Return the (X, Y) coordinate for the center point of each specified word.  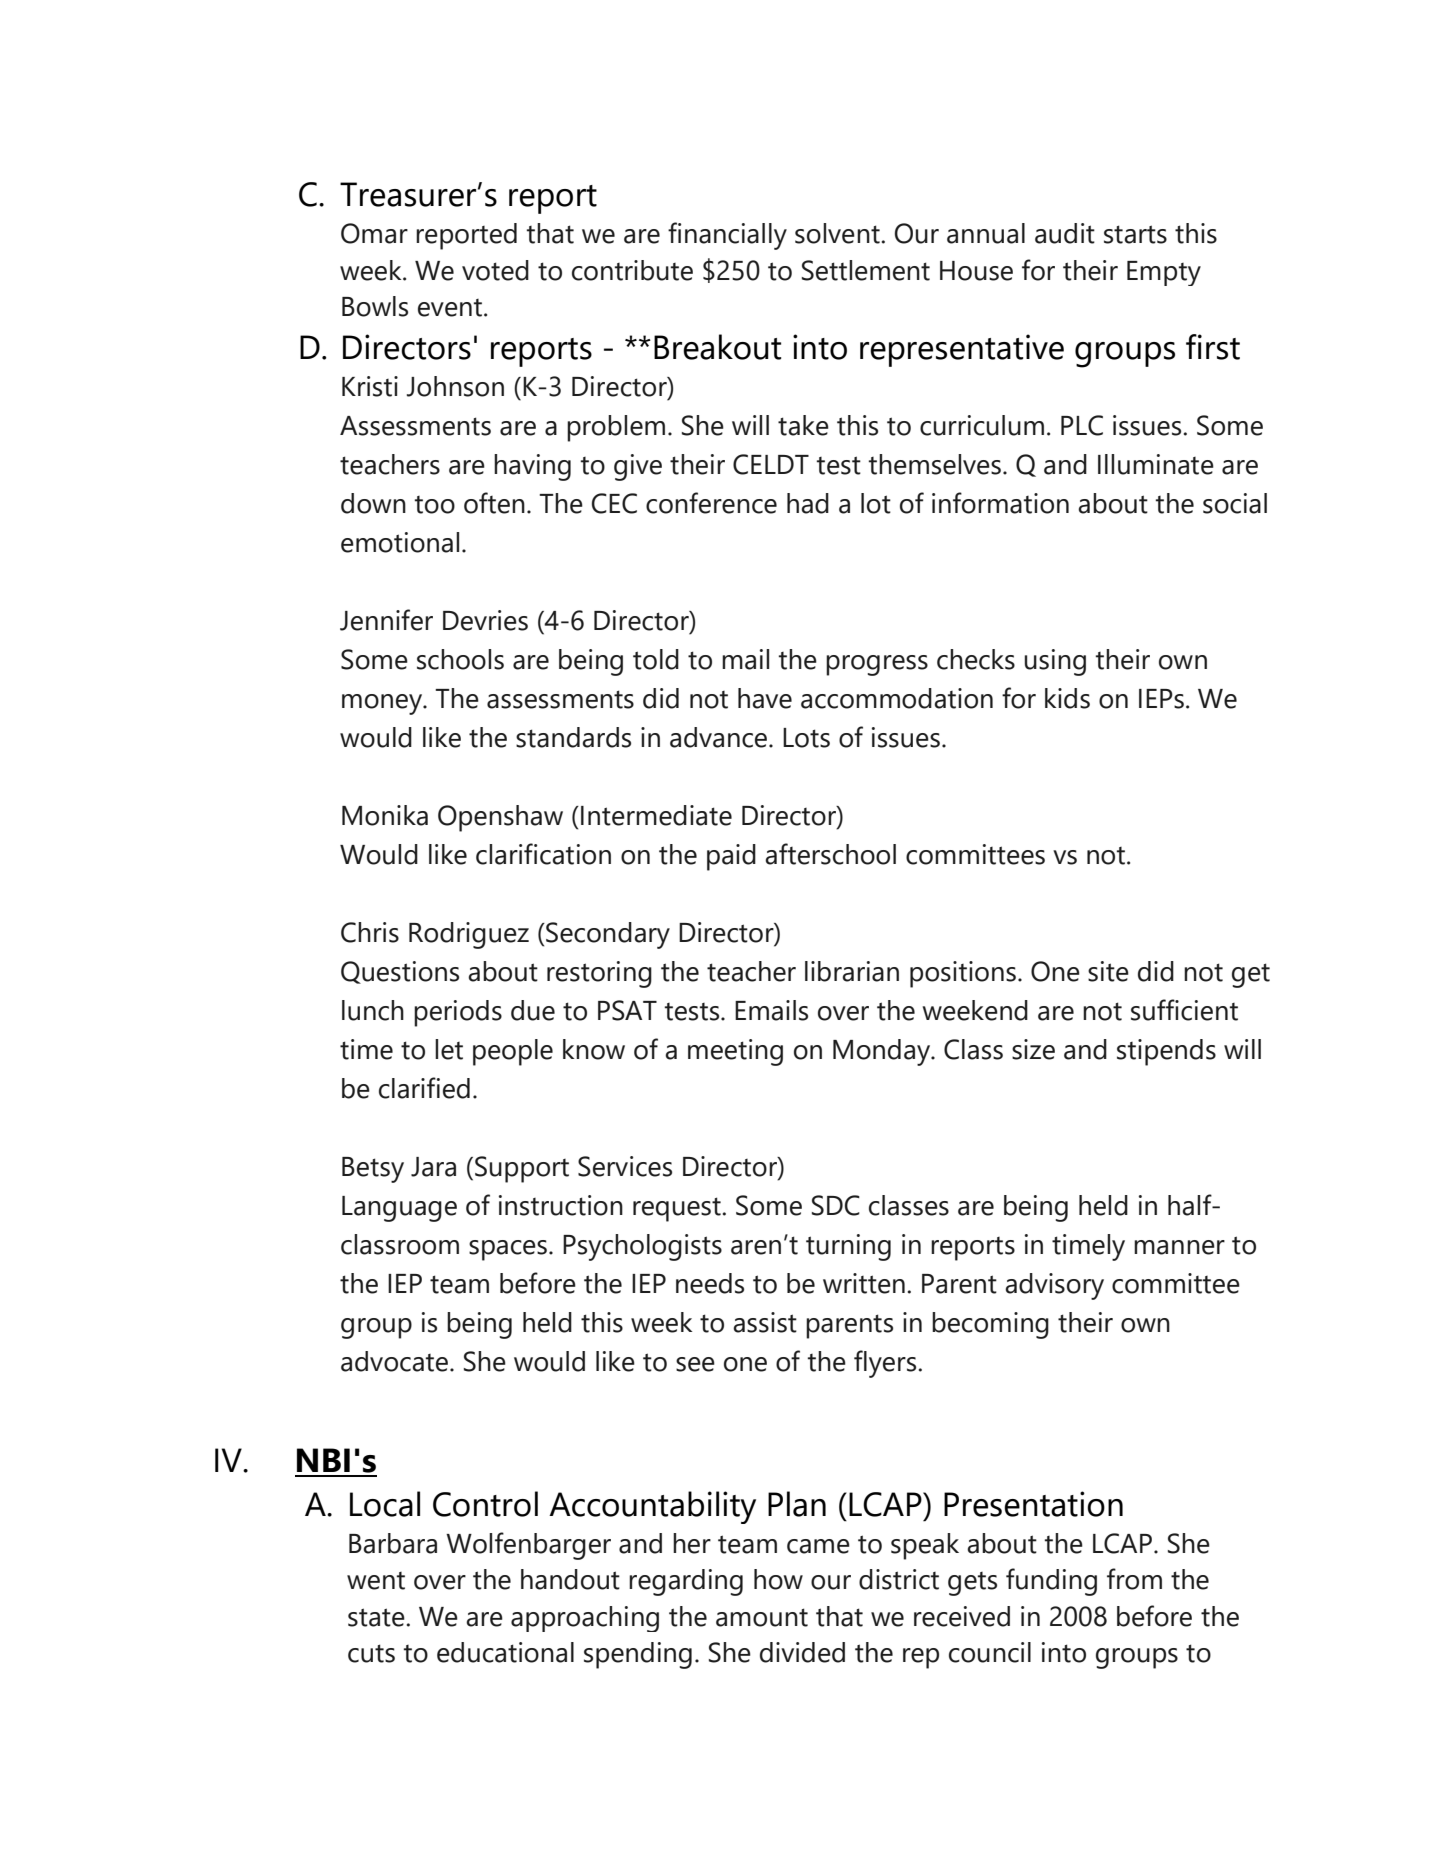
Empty (1164, 273)
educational (505, 1652)
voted (495, 270)
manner (1179, 1247)
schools (460, 659)
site (1108, 971)
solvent (837, 233)
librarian (852, 971)
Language (399, 1209)
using (1055, 662)
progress (877, 665)
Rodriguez (469, 935)
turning (848, 1247)
